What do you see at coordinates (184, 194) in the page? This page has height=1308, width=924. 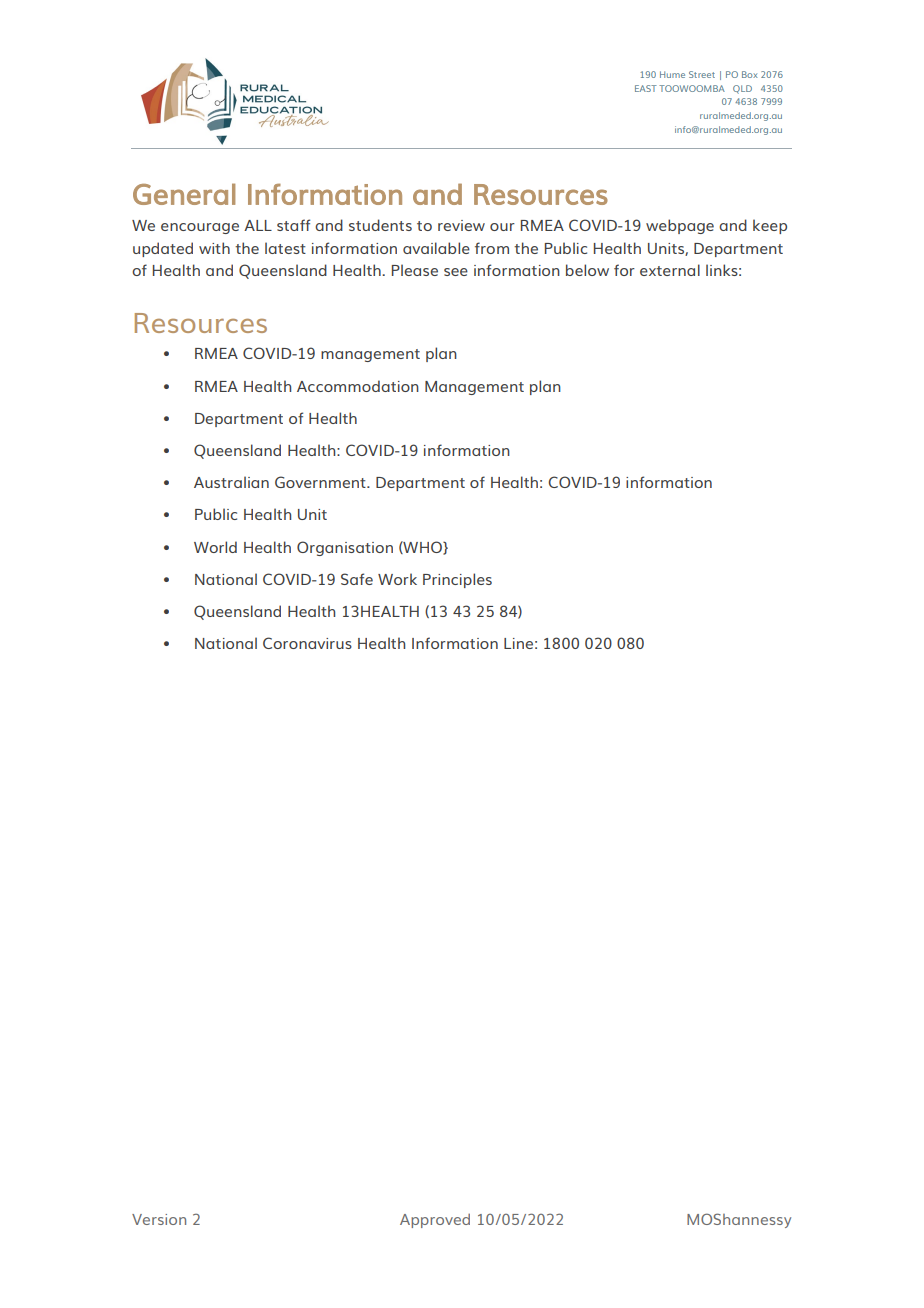 I see `General` at bounding box center [184, 194].
